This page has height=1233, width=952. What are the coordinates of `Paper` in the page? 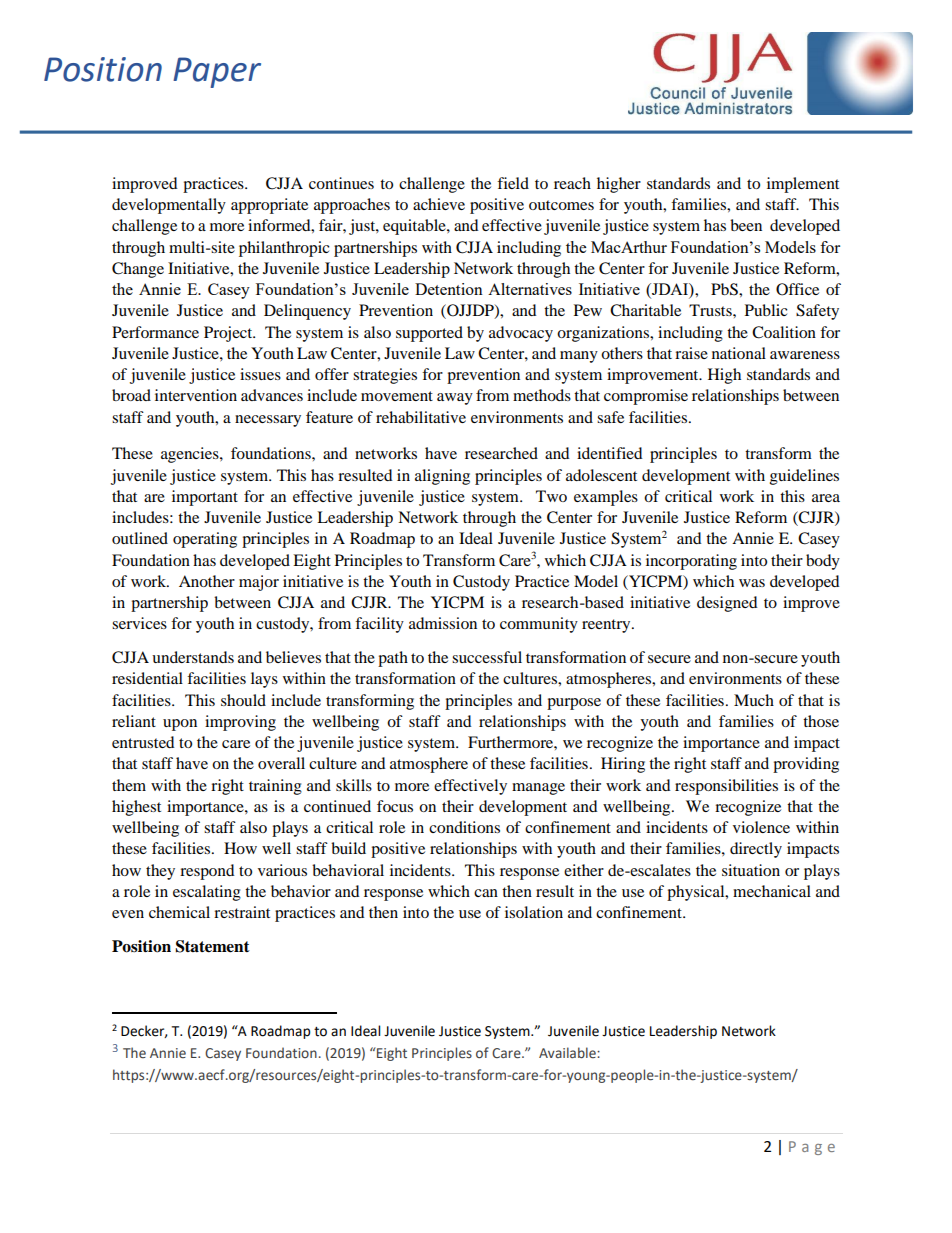 It's located at (217, 72).
